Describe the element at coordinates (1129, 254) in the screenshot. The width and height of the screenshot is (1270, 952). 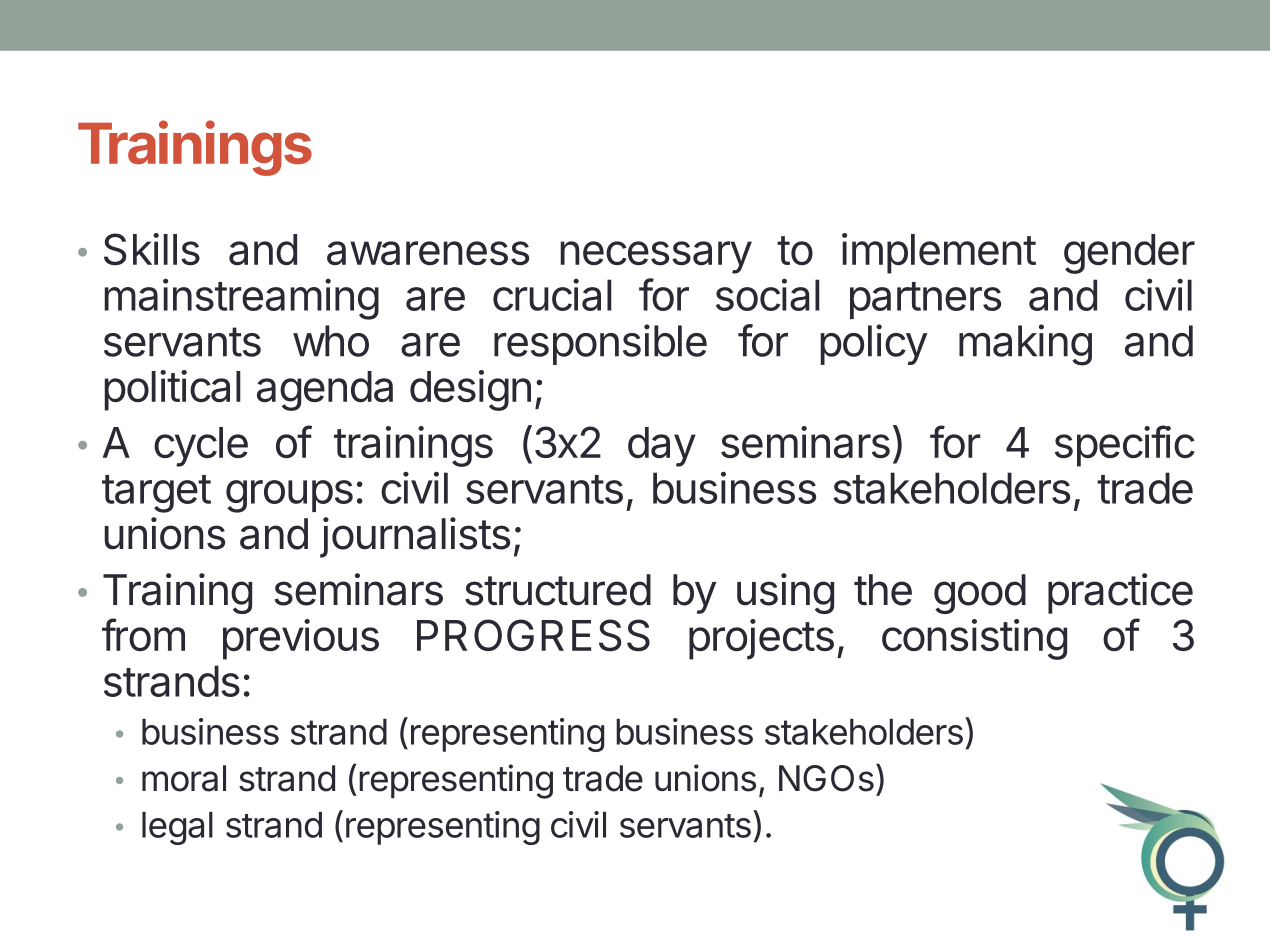
I see `gender` at that location.
